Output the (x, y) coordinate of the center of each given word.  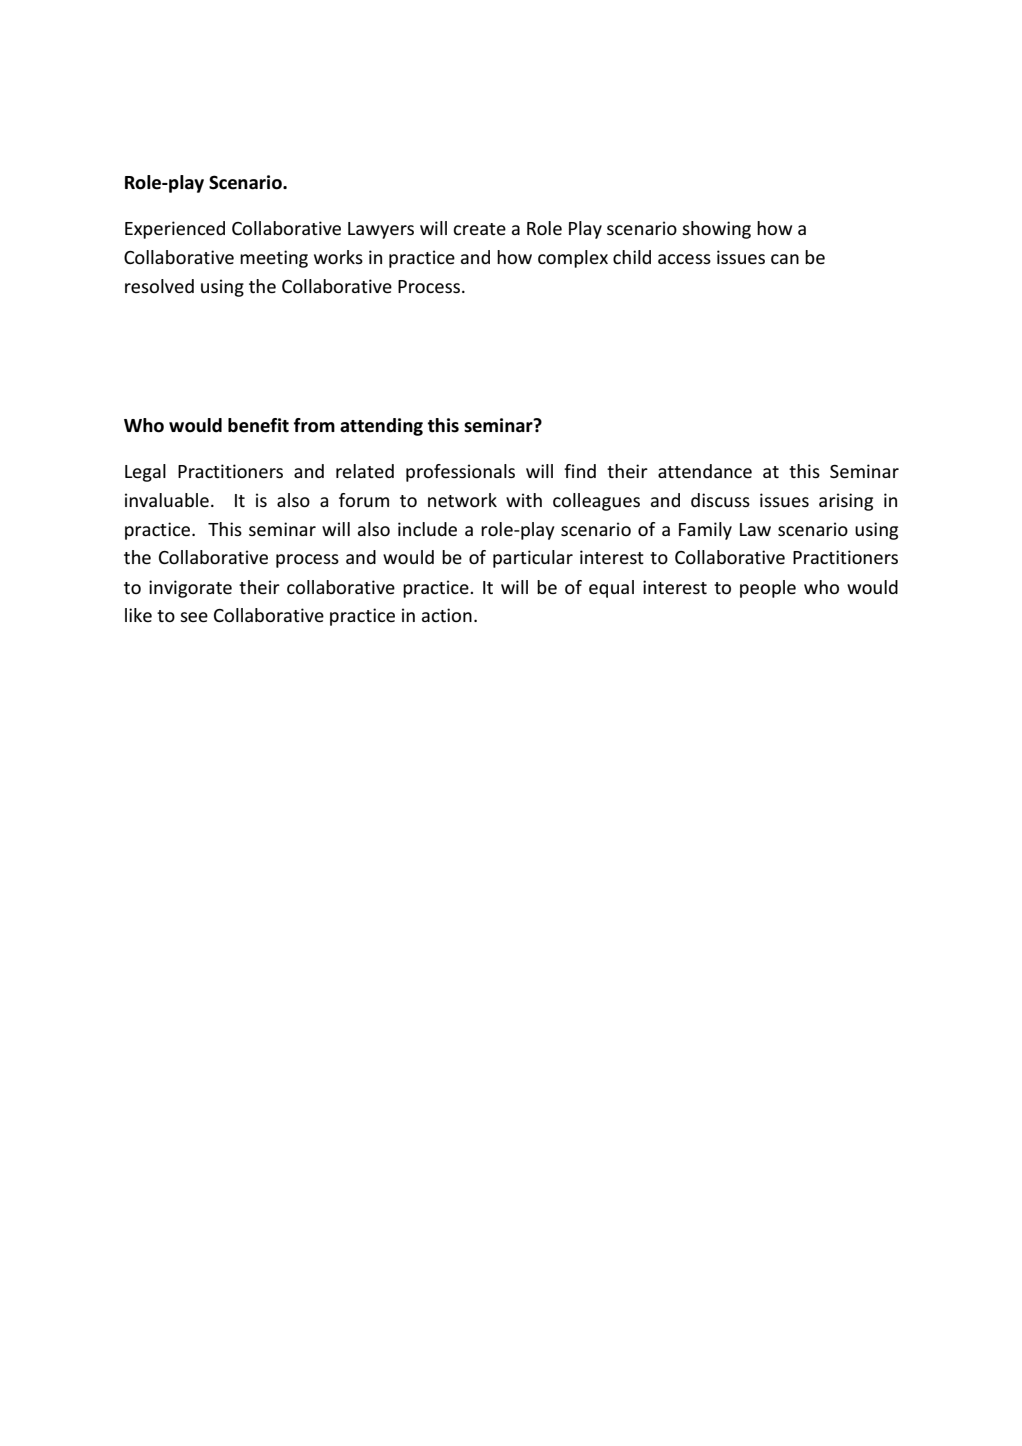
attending (381, 427)
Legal (145, 473)
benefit (258, 425)
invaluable (167, 500)
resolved (159, 286)
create (479, 229)
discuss (720, 500)
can (785, 259)
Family (705, 531)
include (427, 529)
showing (716, 230)
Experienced (175, 230)
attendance (705, 471)
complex (573, 259)
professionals (460, 473)
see (194, 617)
